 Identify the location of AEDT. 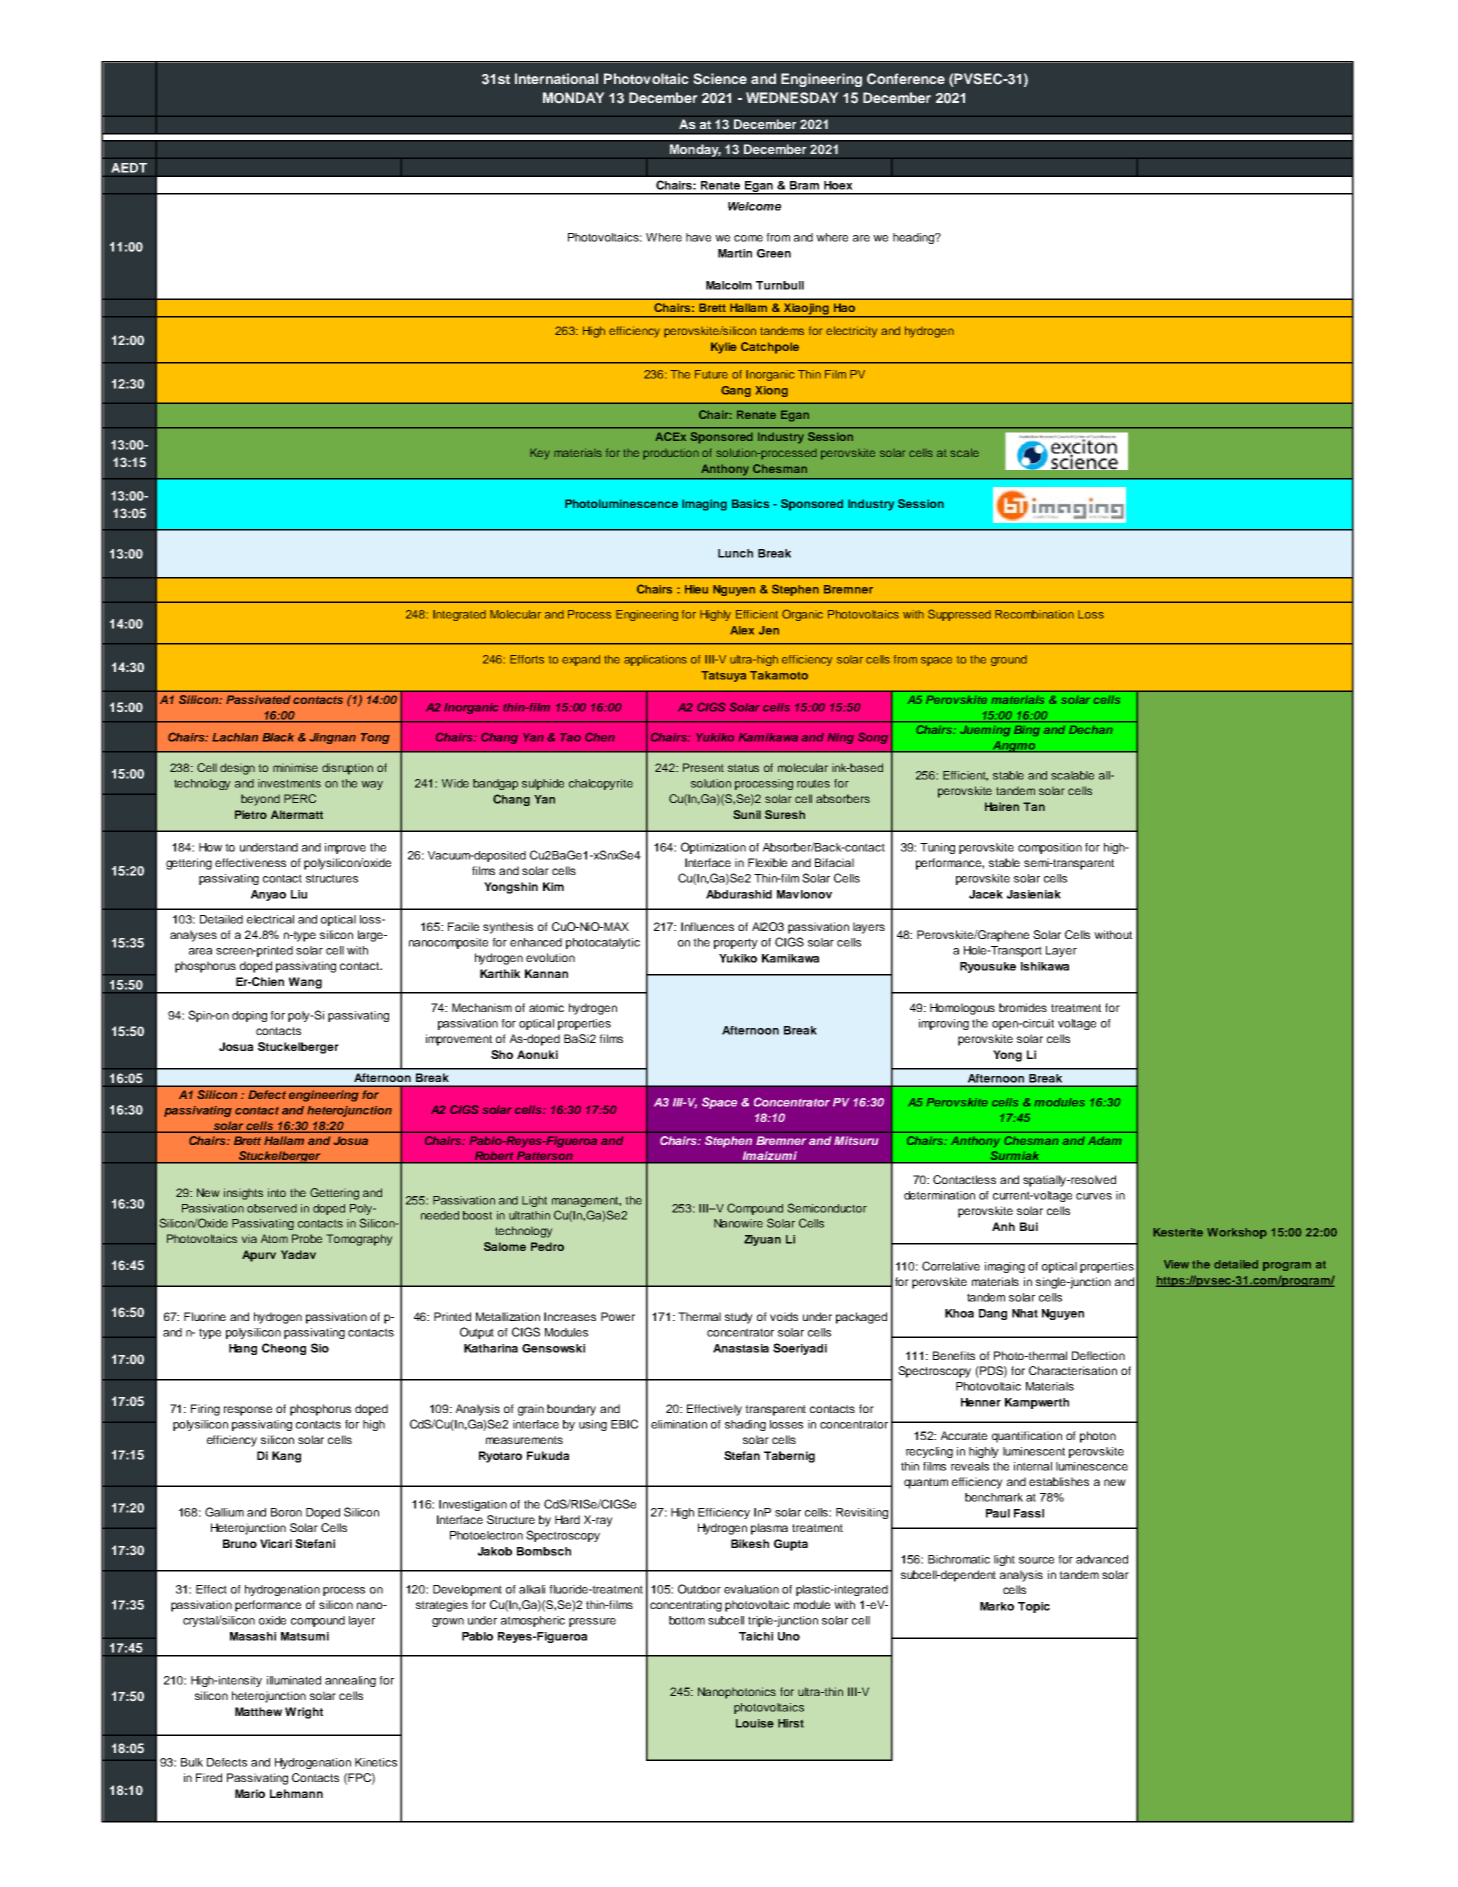
(129, 168).
